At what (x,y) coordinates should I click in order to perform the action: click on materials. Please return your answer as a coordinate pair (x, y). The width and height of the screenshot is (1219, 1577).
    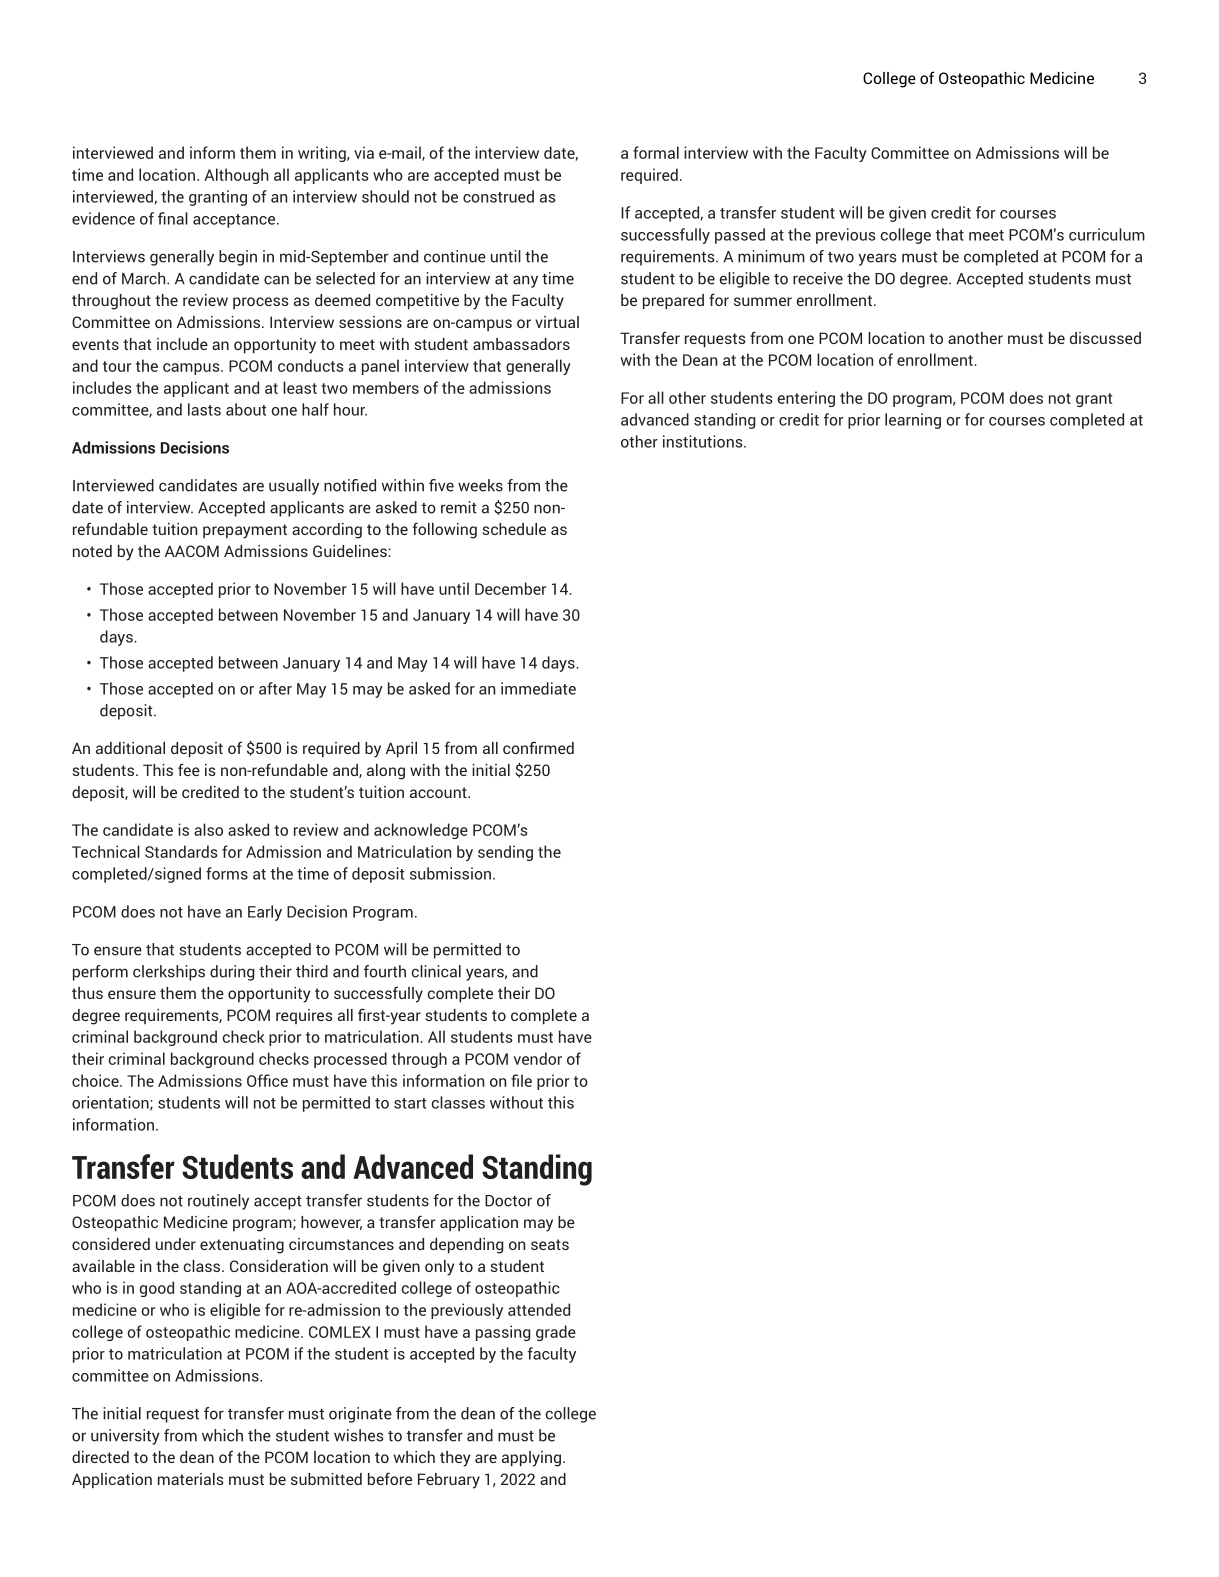
    Looking at the image, I should click on (191, 1479).
